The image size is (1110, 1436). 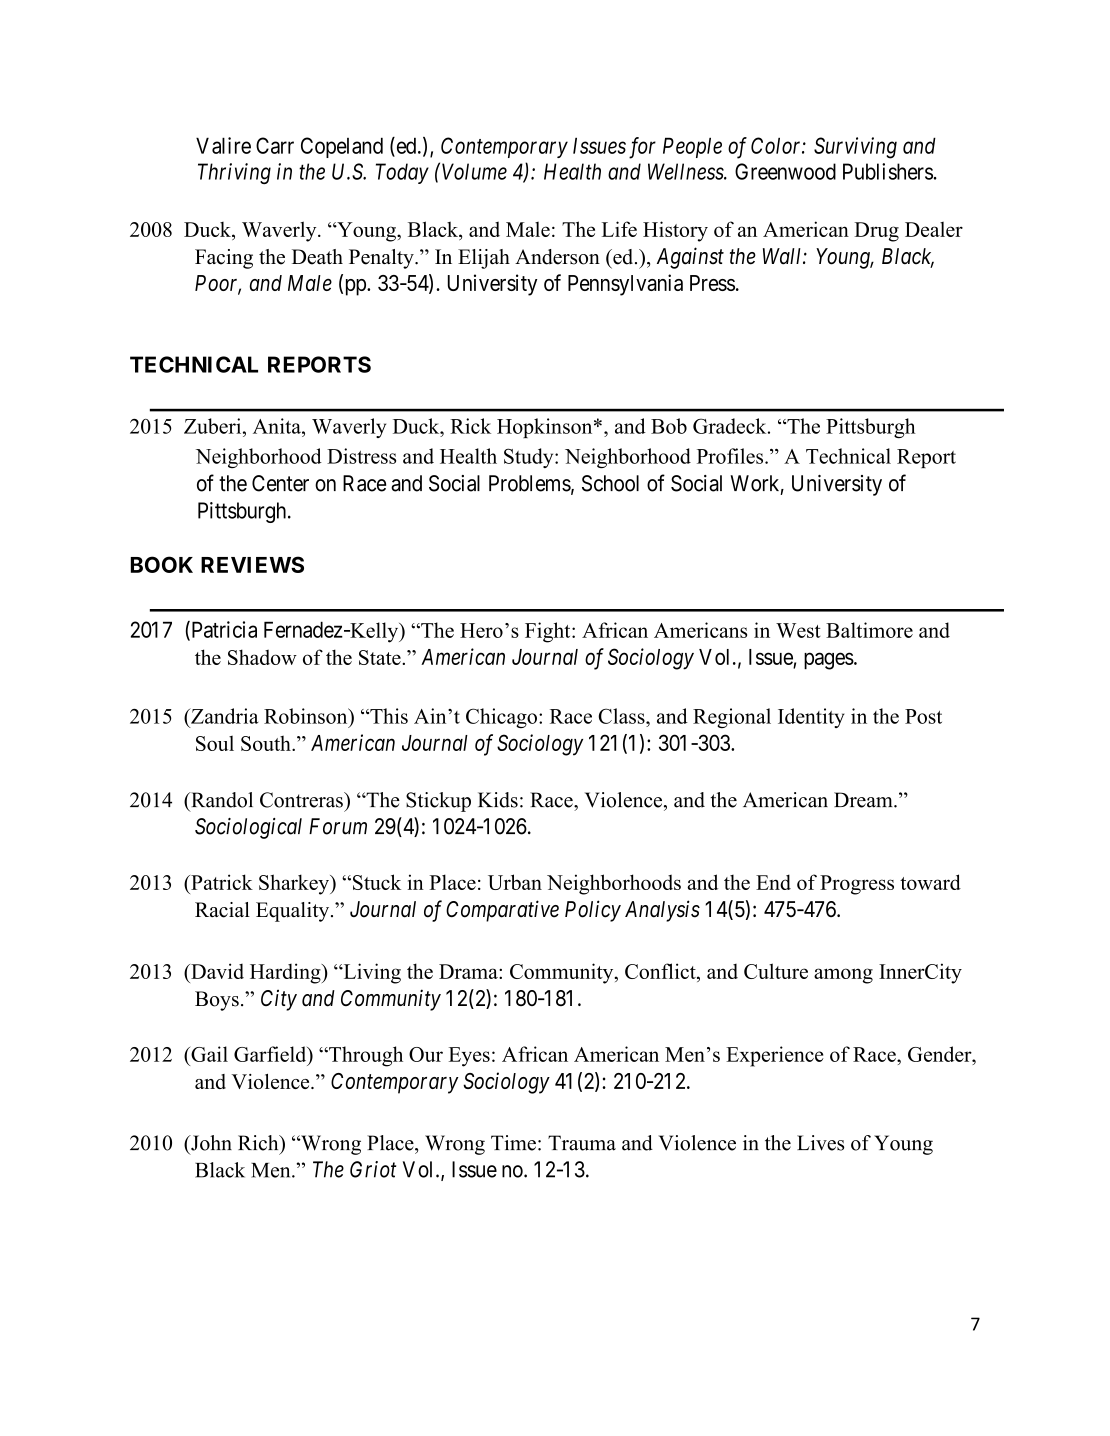 I want to click on Press, so click(x=712, y=283).
